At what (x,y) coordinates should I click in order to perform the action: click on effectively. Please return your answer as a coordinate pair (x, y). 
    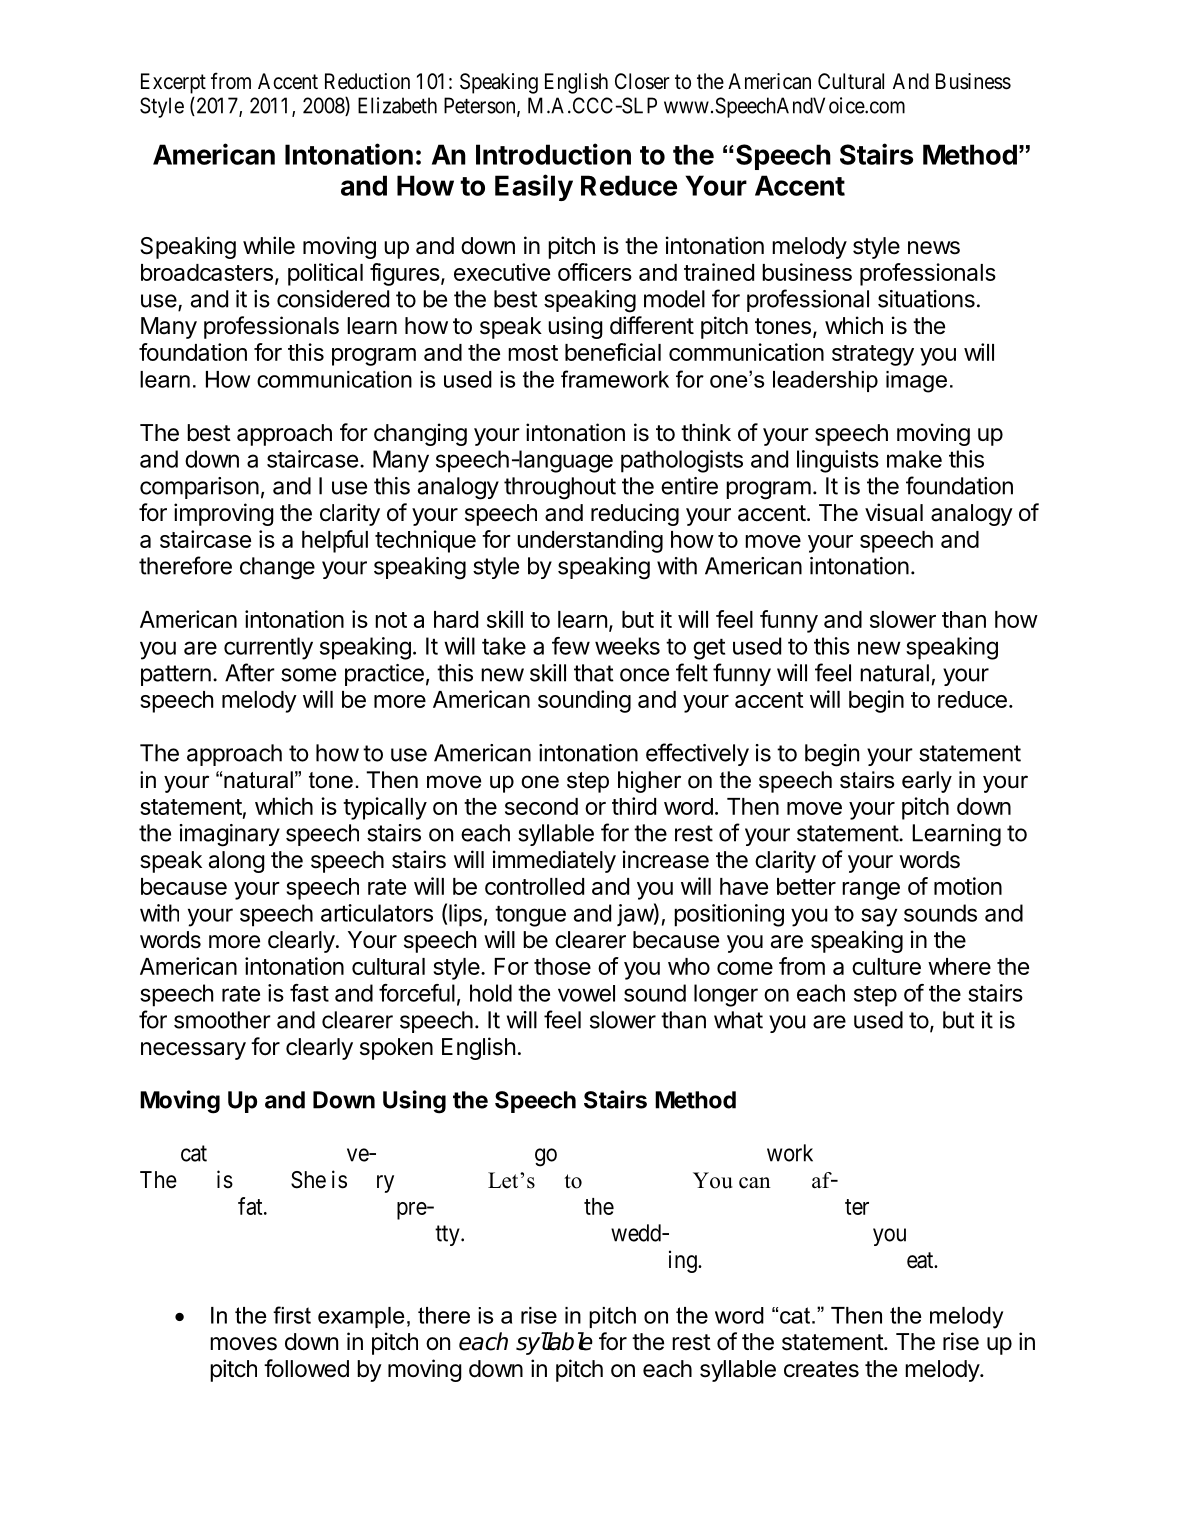
    Looking at the image, I should click on (697, 754).
